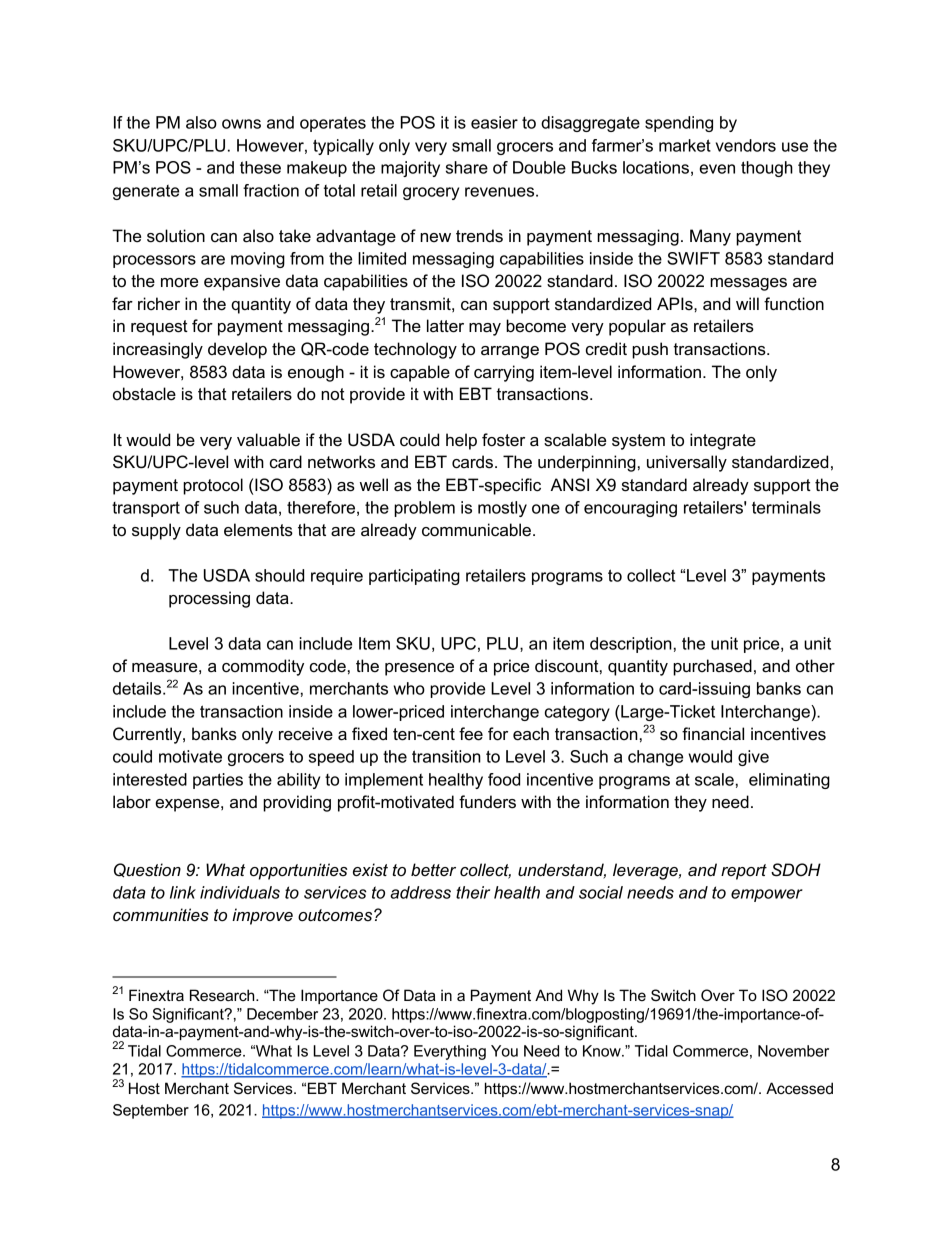  What do you see at coordinates (746, 145) in the document?
I see `vendors` at bounding box center [746, 145].
